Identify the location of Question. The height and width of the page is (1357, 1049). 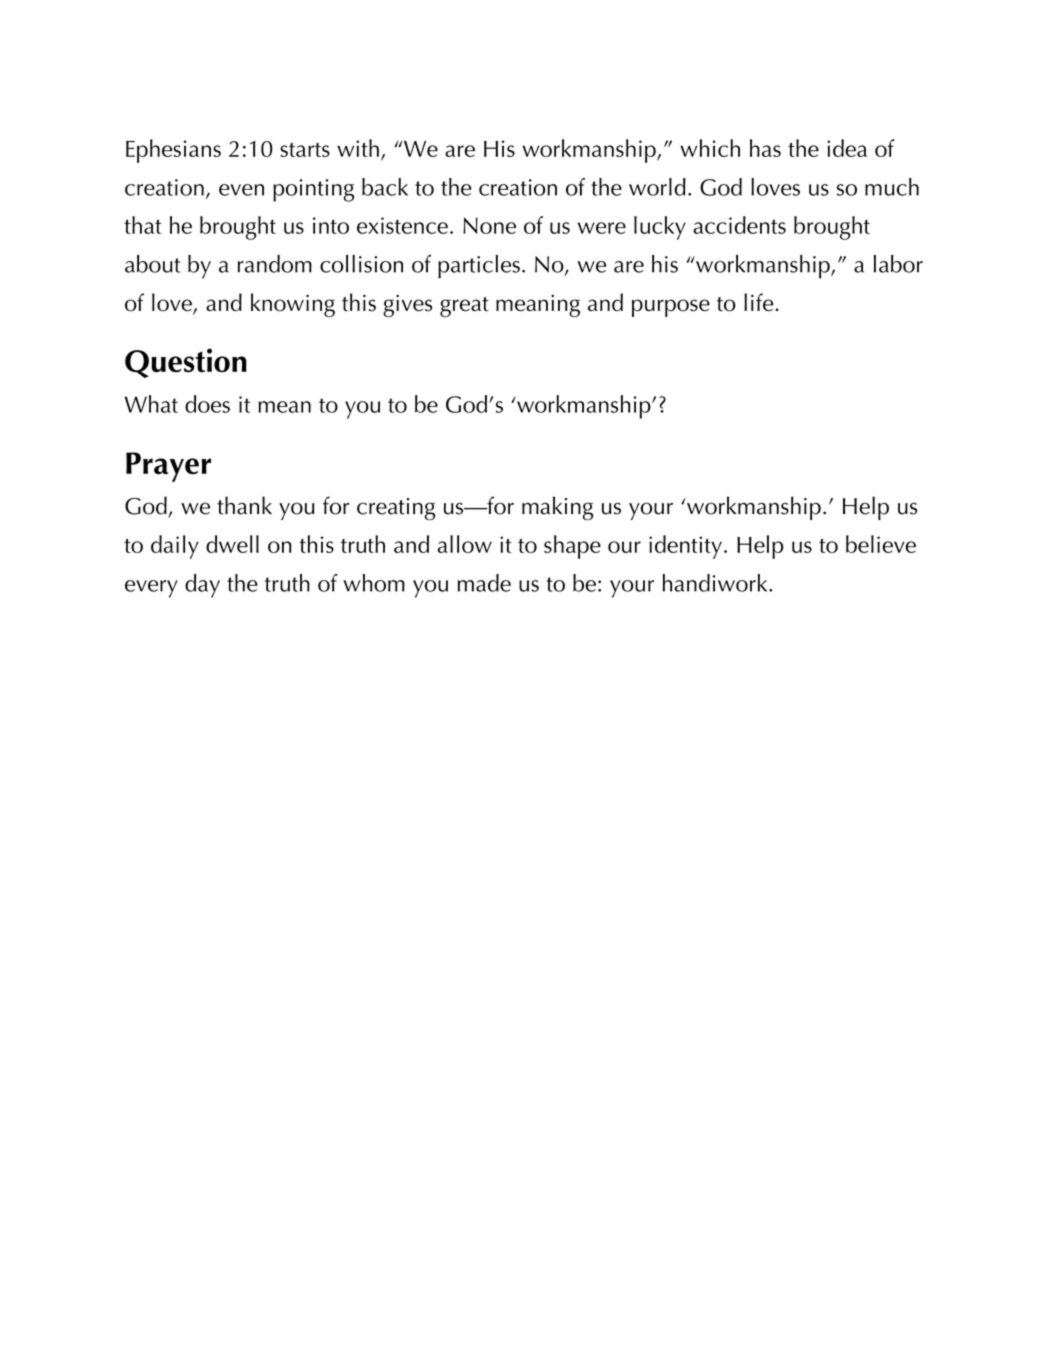
(186, 363).
